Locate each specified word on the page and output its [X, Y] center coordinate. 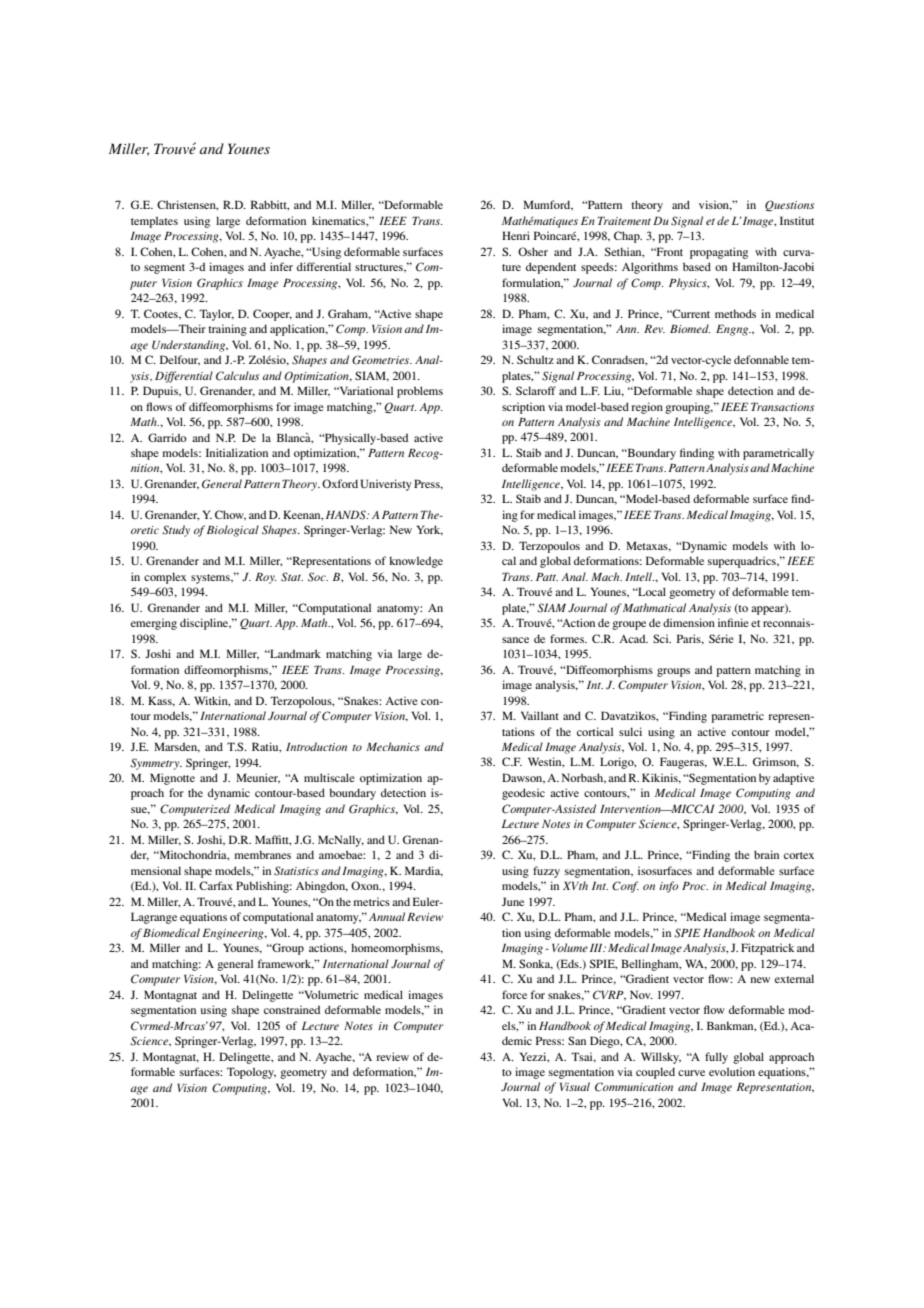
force [514, 994]
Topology [251, 1073]
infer [281, 266]
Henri [516, 235]
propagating [719, 253]
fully [716, 1058]
